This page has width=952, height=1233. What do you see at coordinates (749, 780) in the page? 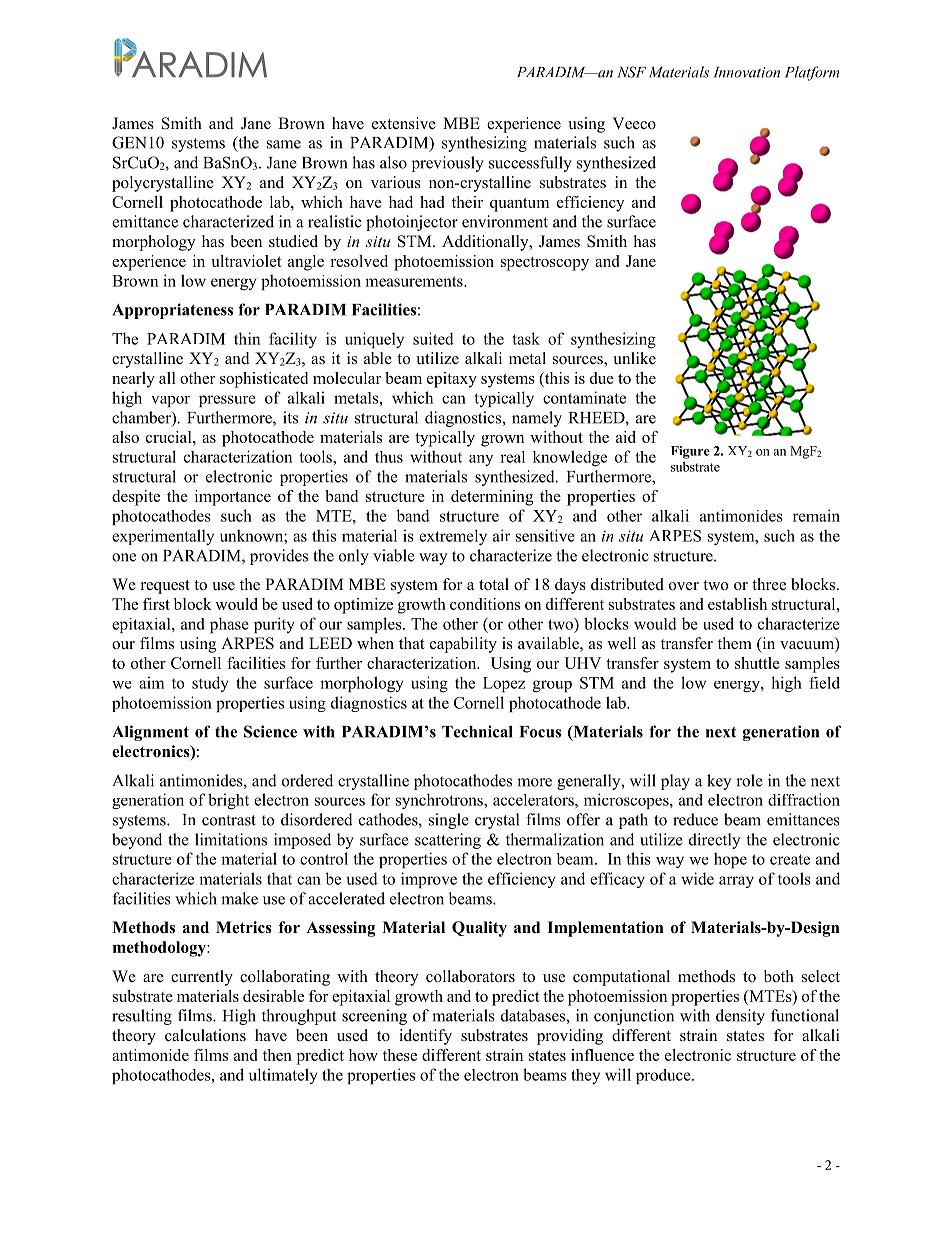
I see `role` at bounding box center [749, 780].
